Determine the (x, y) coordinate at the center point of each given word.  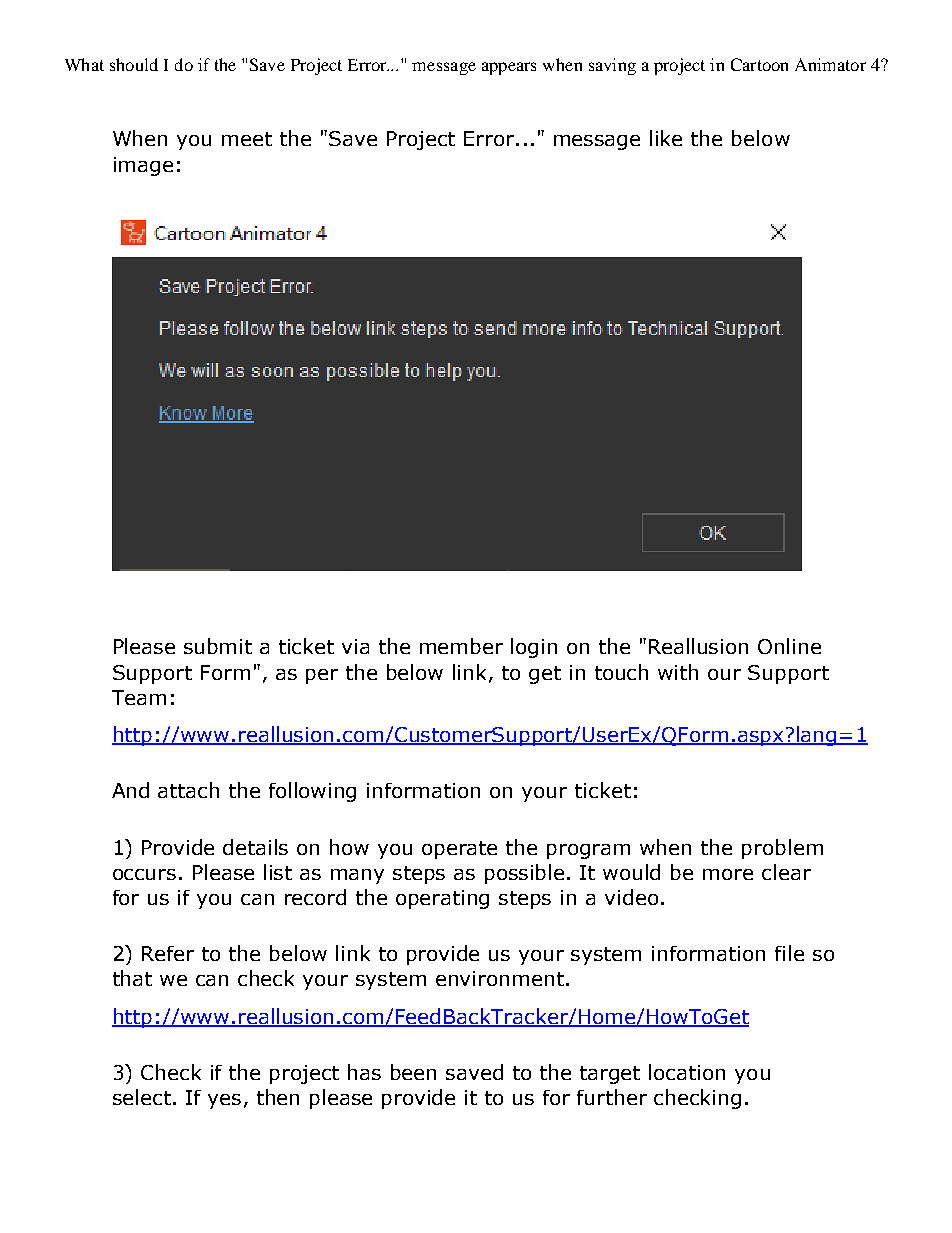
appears (509, 68)
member (461, 646)
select (142, 1097)
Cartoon (759, 64)
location (687, 1072)
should (134, 64)
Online (789, 646)
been (413, 1072)
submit (218, 646)
